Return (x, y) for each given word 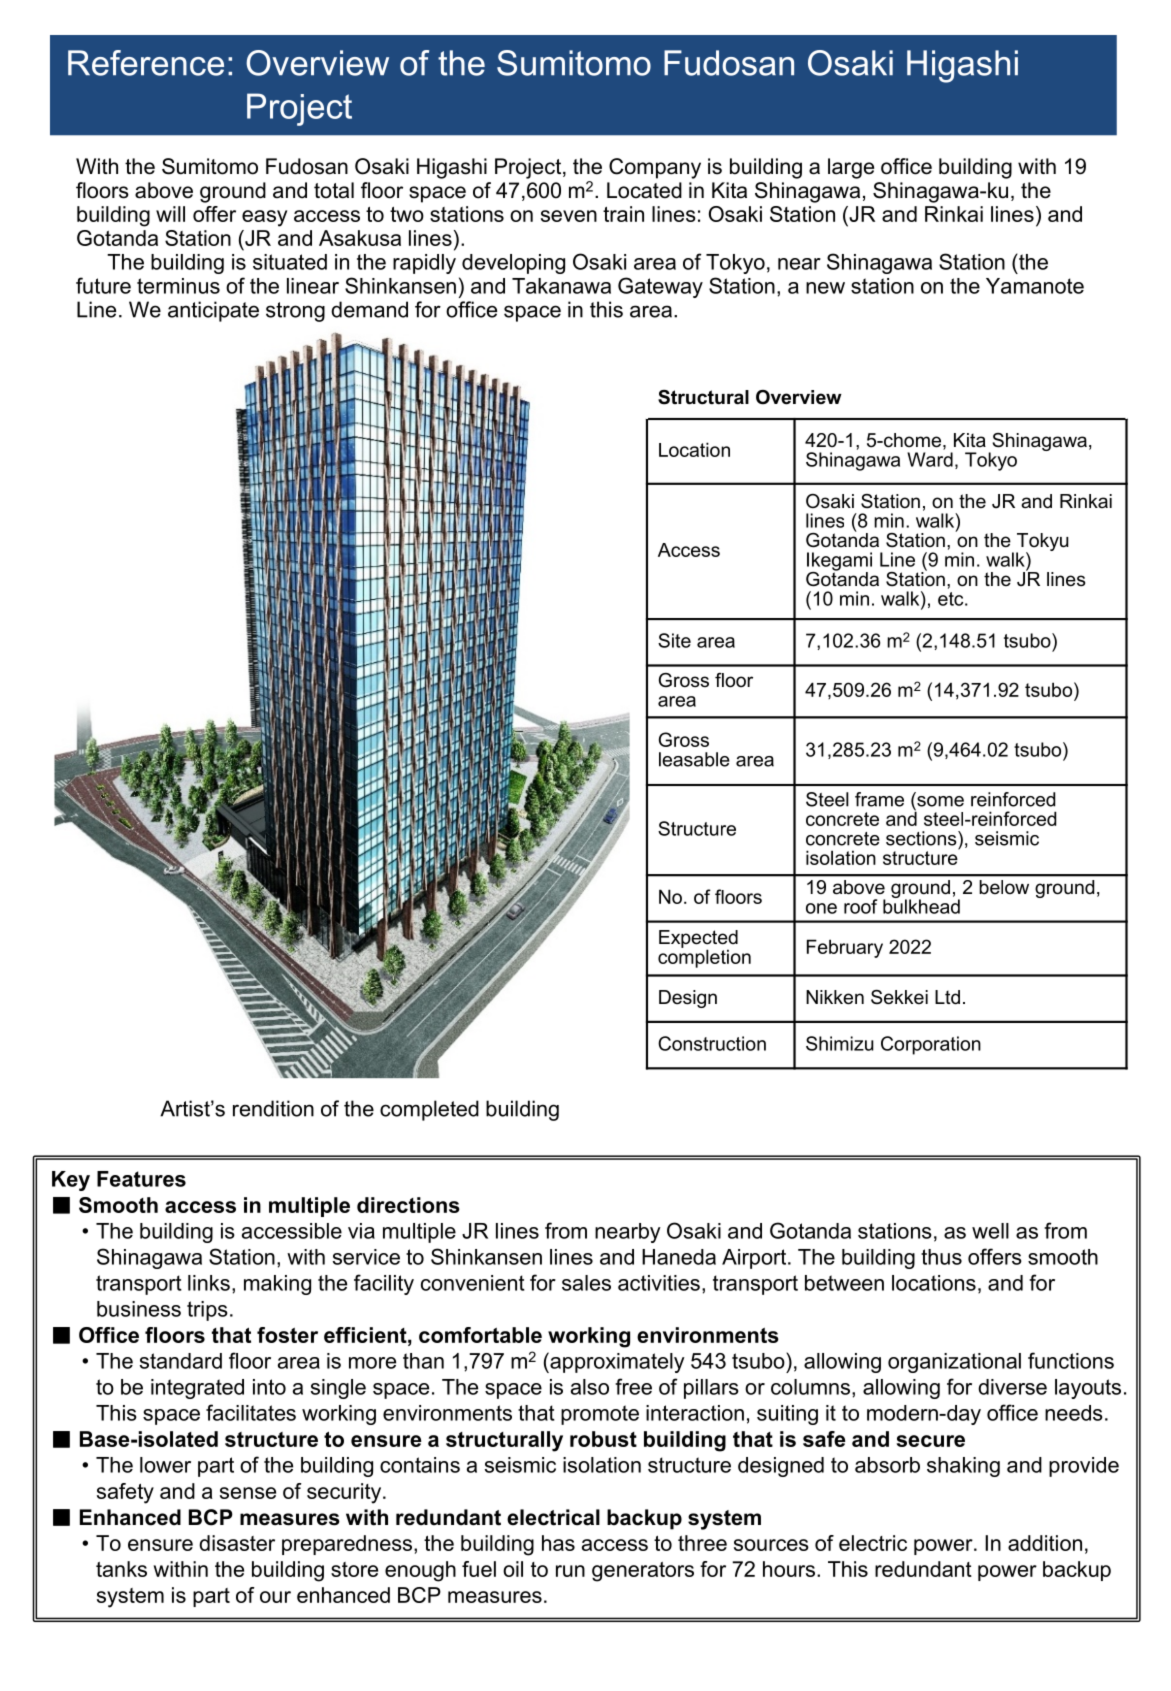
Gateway (660, 287)
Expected (698, 940)
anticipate (213, 311)
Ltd (947, 997)
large (851, 168)
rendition (273, 1108)
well (990, 1231)
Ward (930, 459)
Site (674, 640)
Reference (146, 63)
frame (879, 799)
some (939, 800)
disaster (237, 1543)
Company (655, 168)
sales (586, 1283)
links (209, 1283)
